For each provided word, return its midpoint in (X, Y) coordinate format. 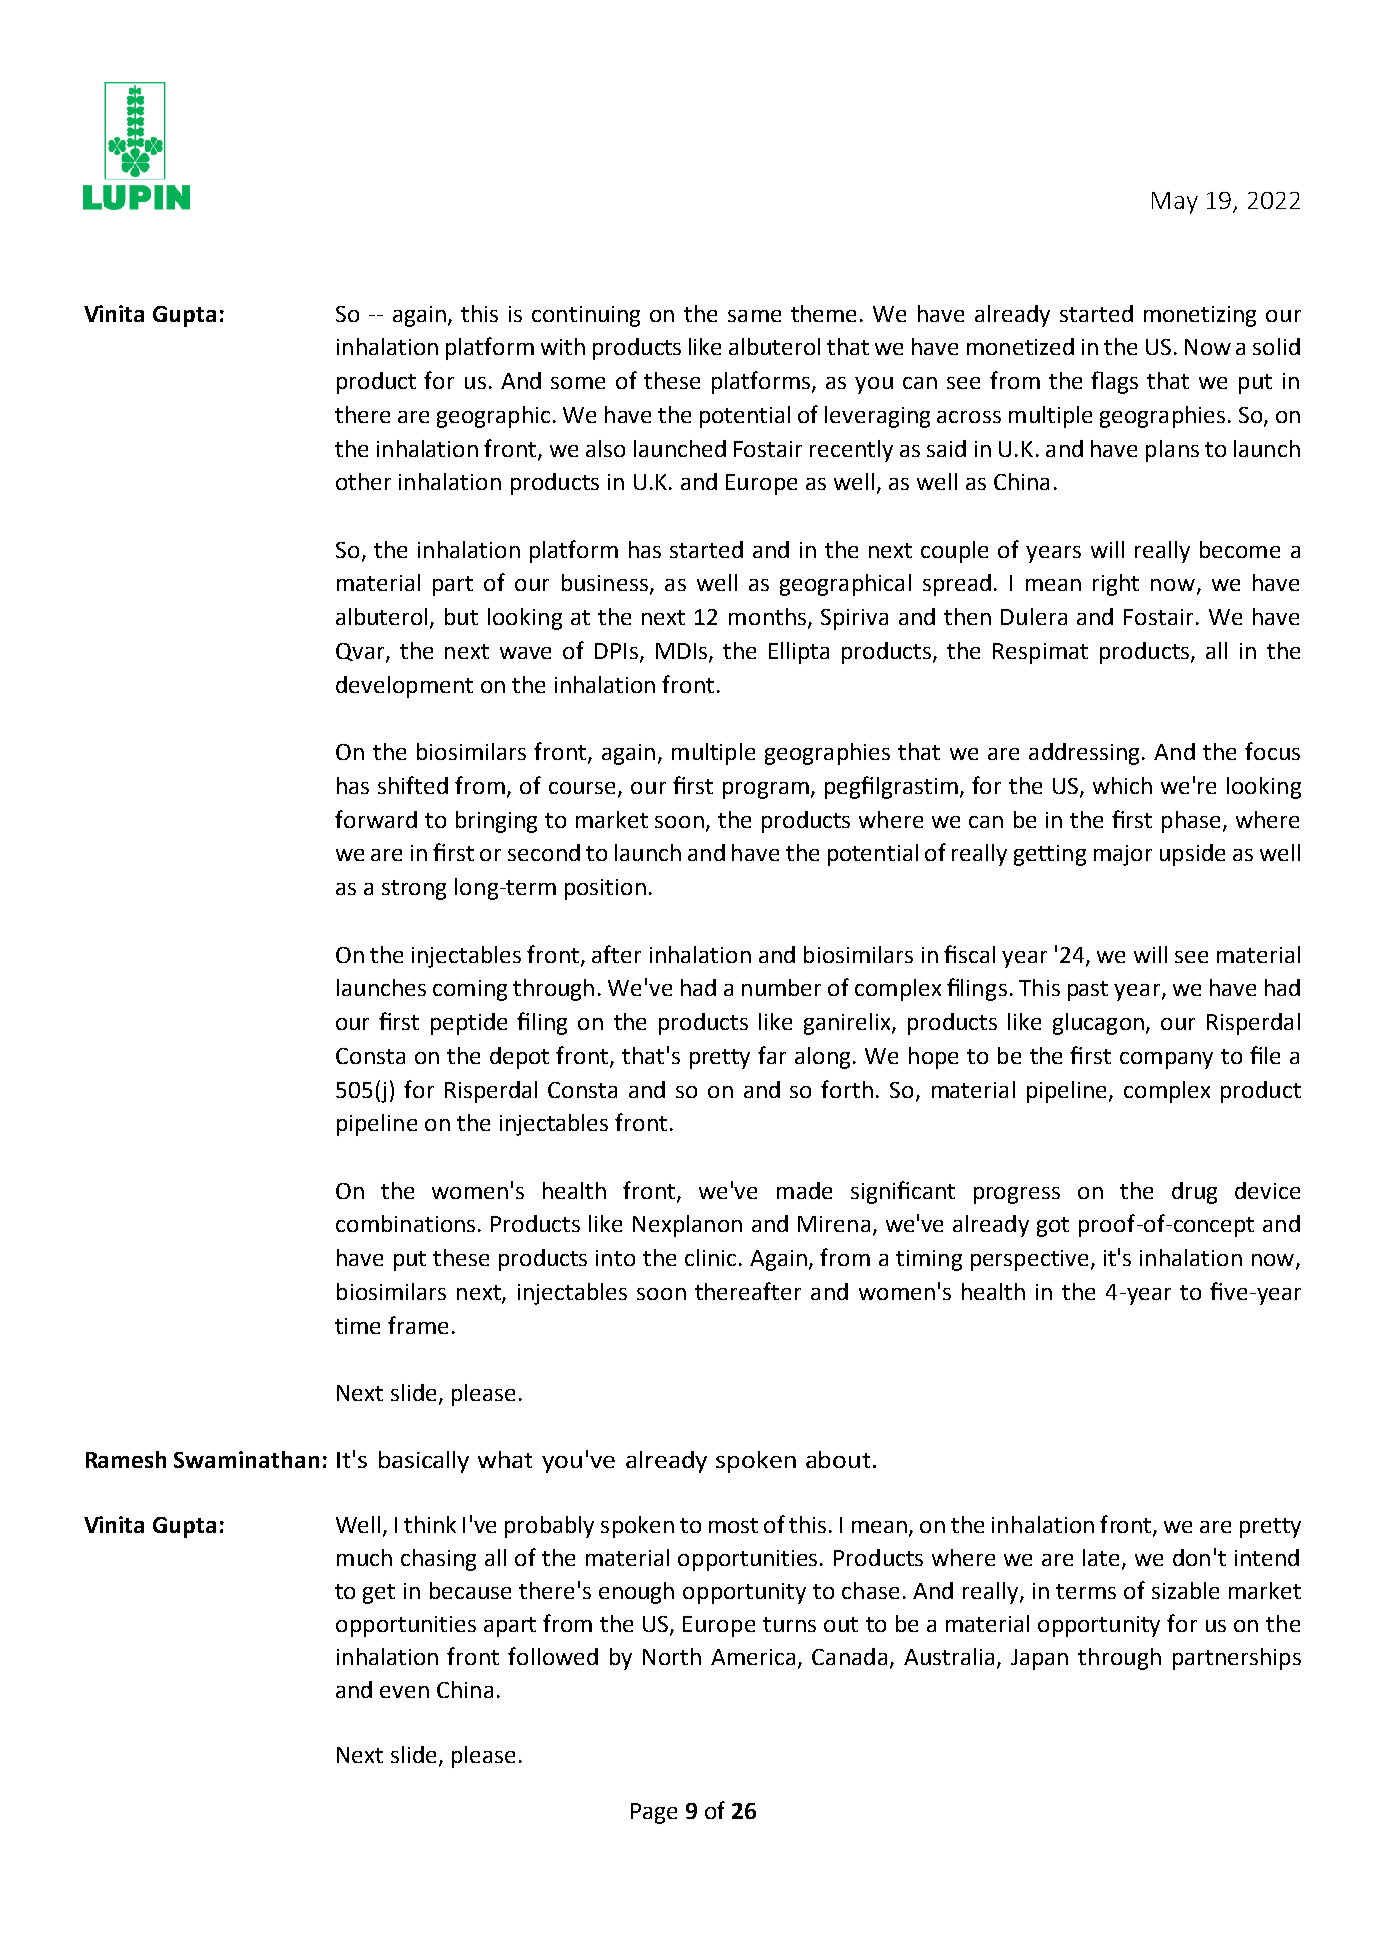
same (754, 316)
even (404, 1692)
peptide (469, 1024)
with (563, 346)
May (1175, 203)
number (781, 987)
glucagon (1098, 1024)
